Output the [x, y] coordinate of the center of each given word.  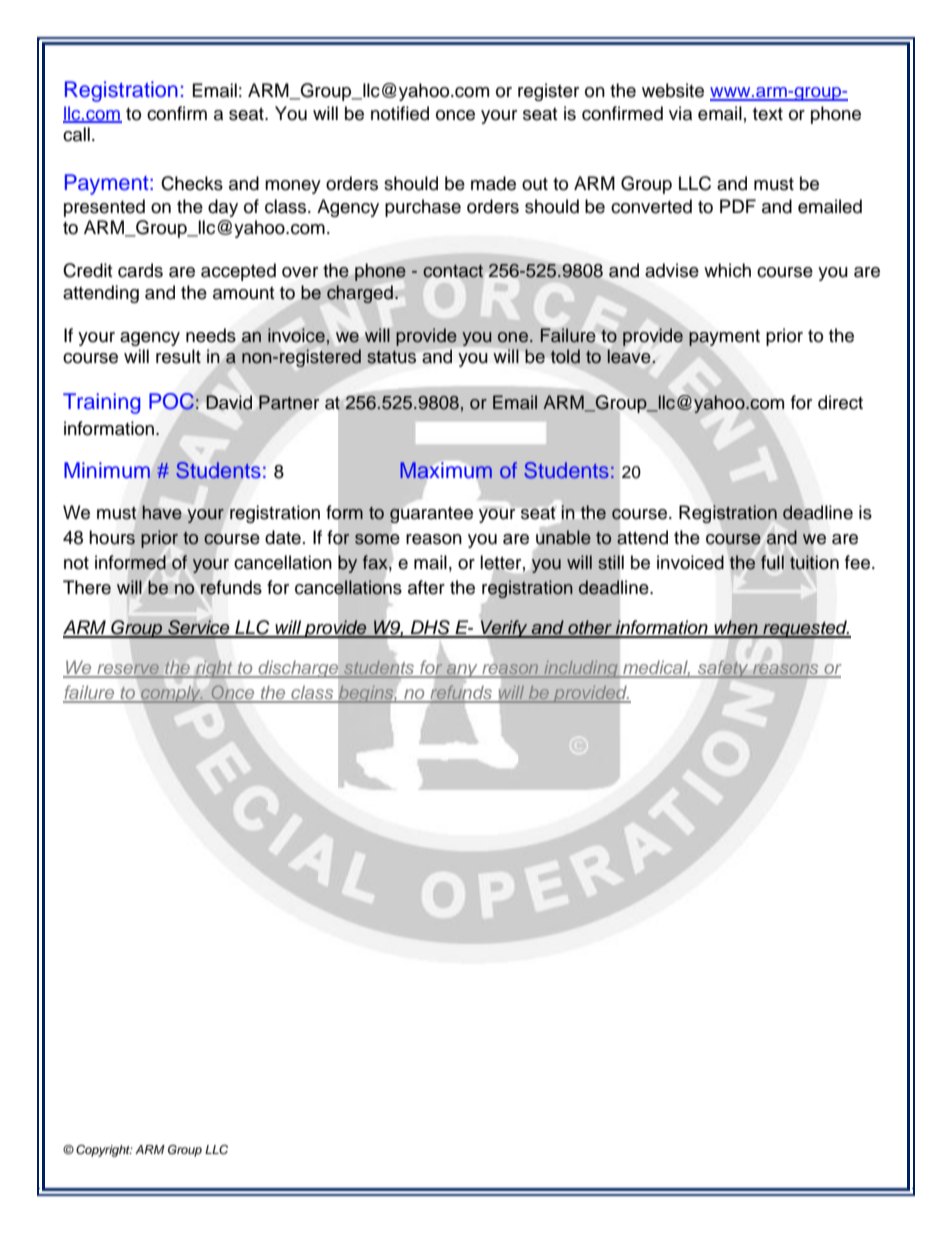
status [391, 357]
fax [376, 563]
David [229, 402]
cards [140, 270]
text [768, 114]
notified [400, 113]
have [162, 512]
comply [171, 694]
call [76, 134]
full [772, 562]
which [727, 270]
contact [453, 271]
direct [840, 402]
